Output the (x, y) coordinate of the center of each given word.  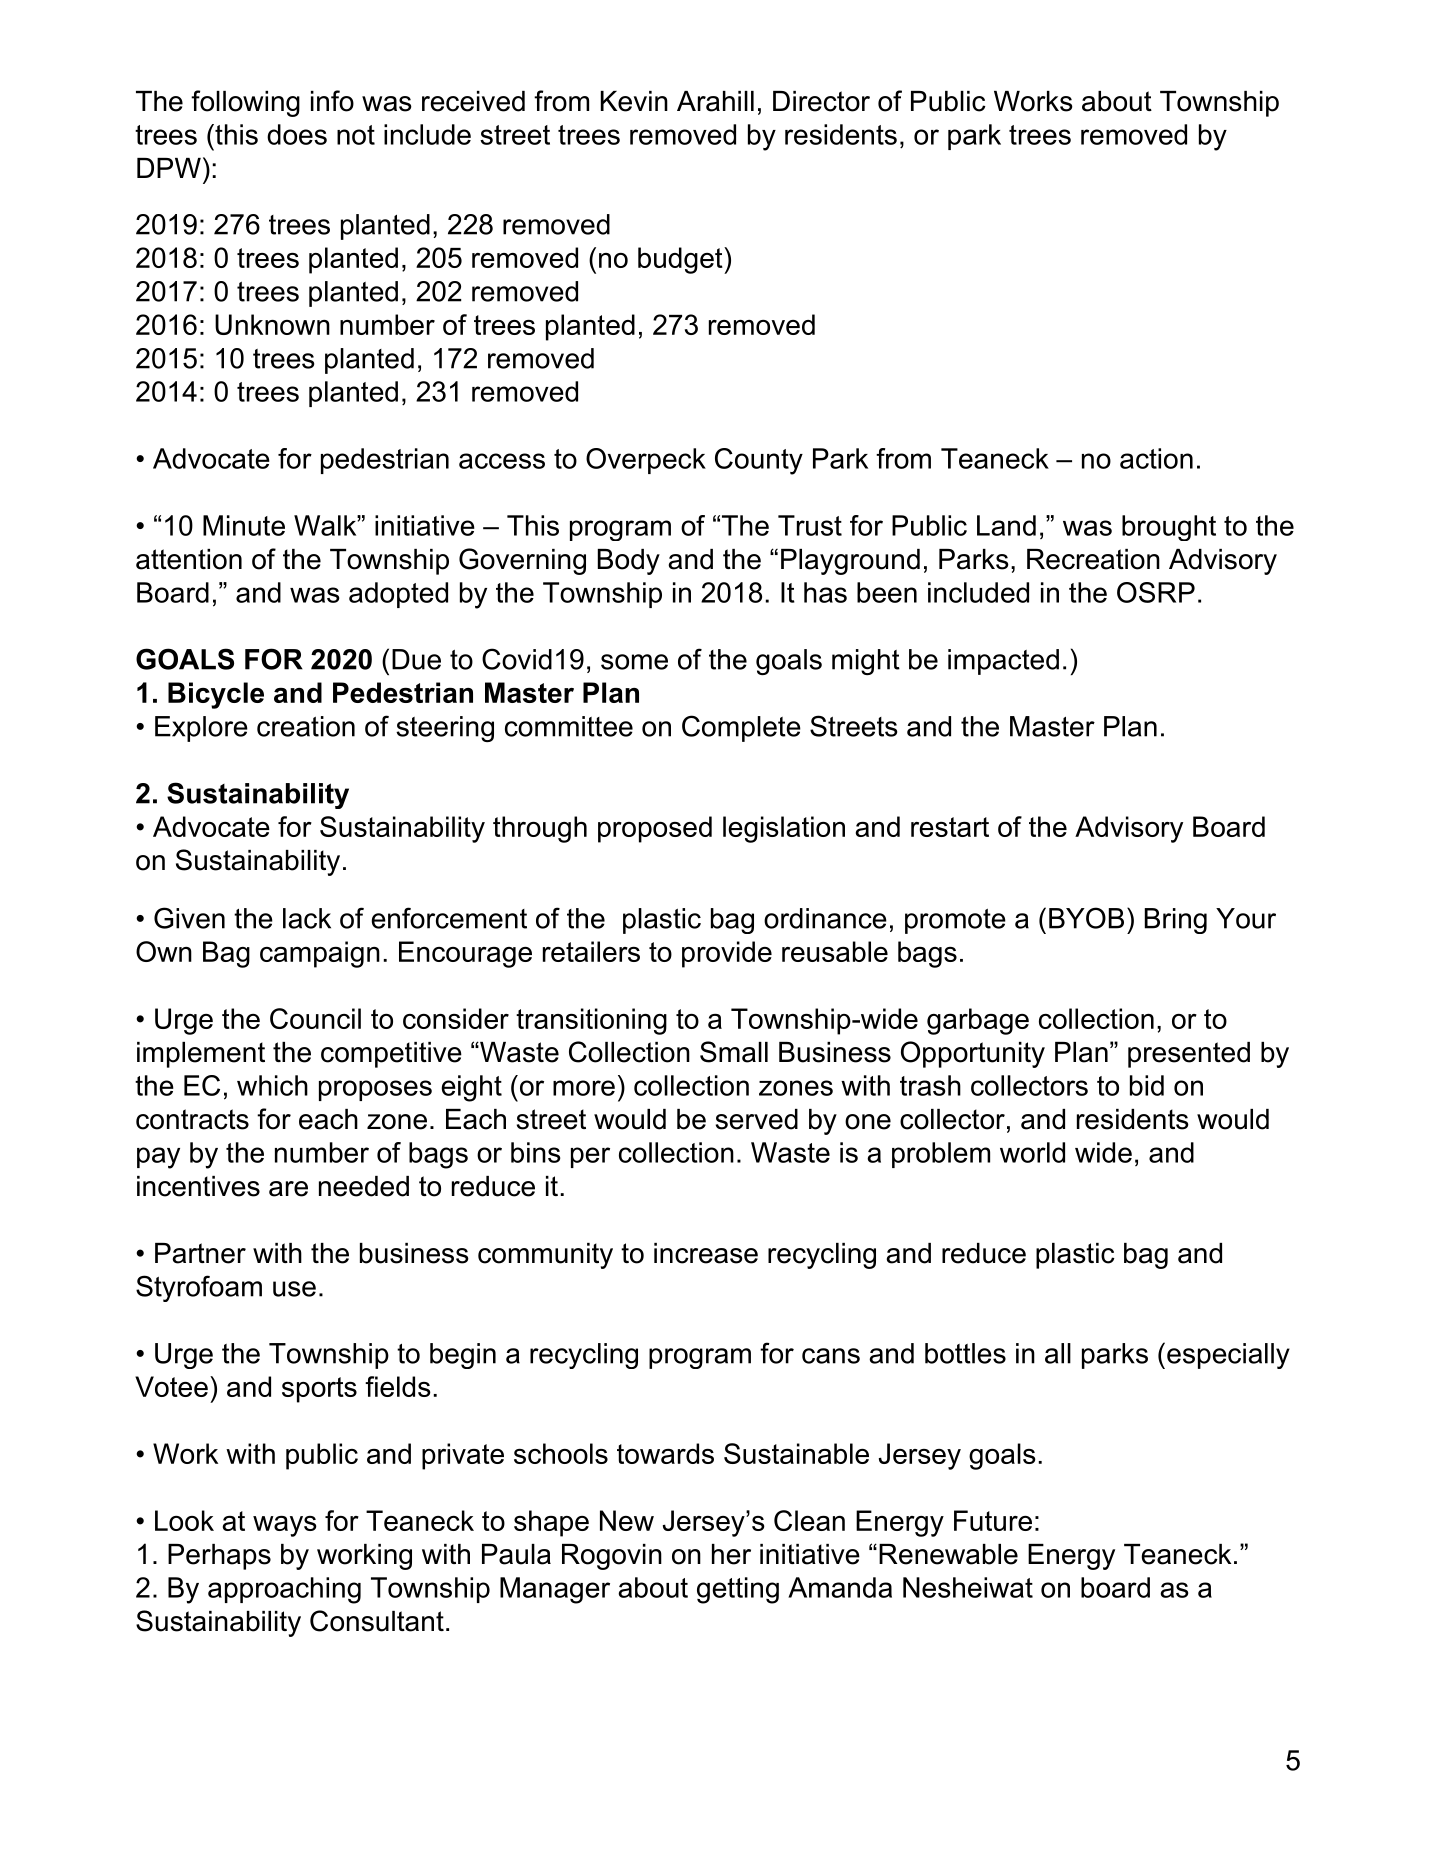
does (297, 134)
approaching (284, 1590)
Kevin (634, 101)
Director (821, 101)
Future (993, 1520)
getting (738, 1590)
